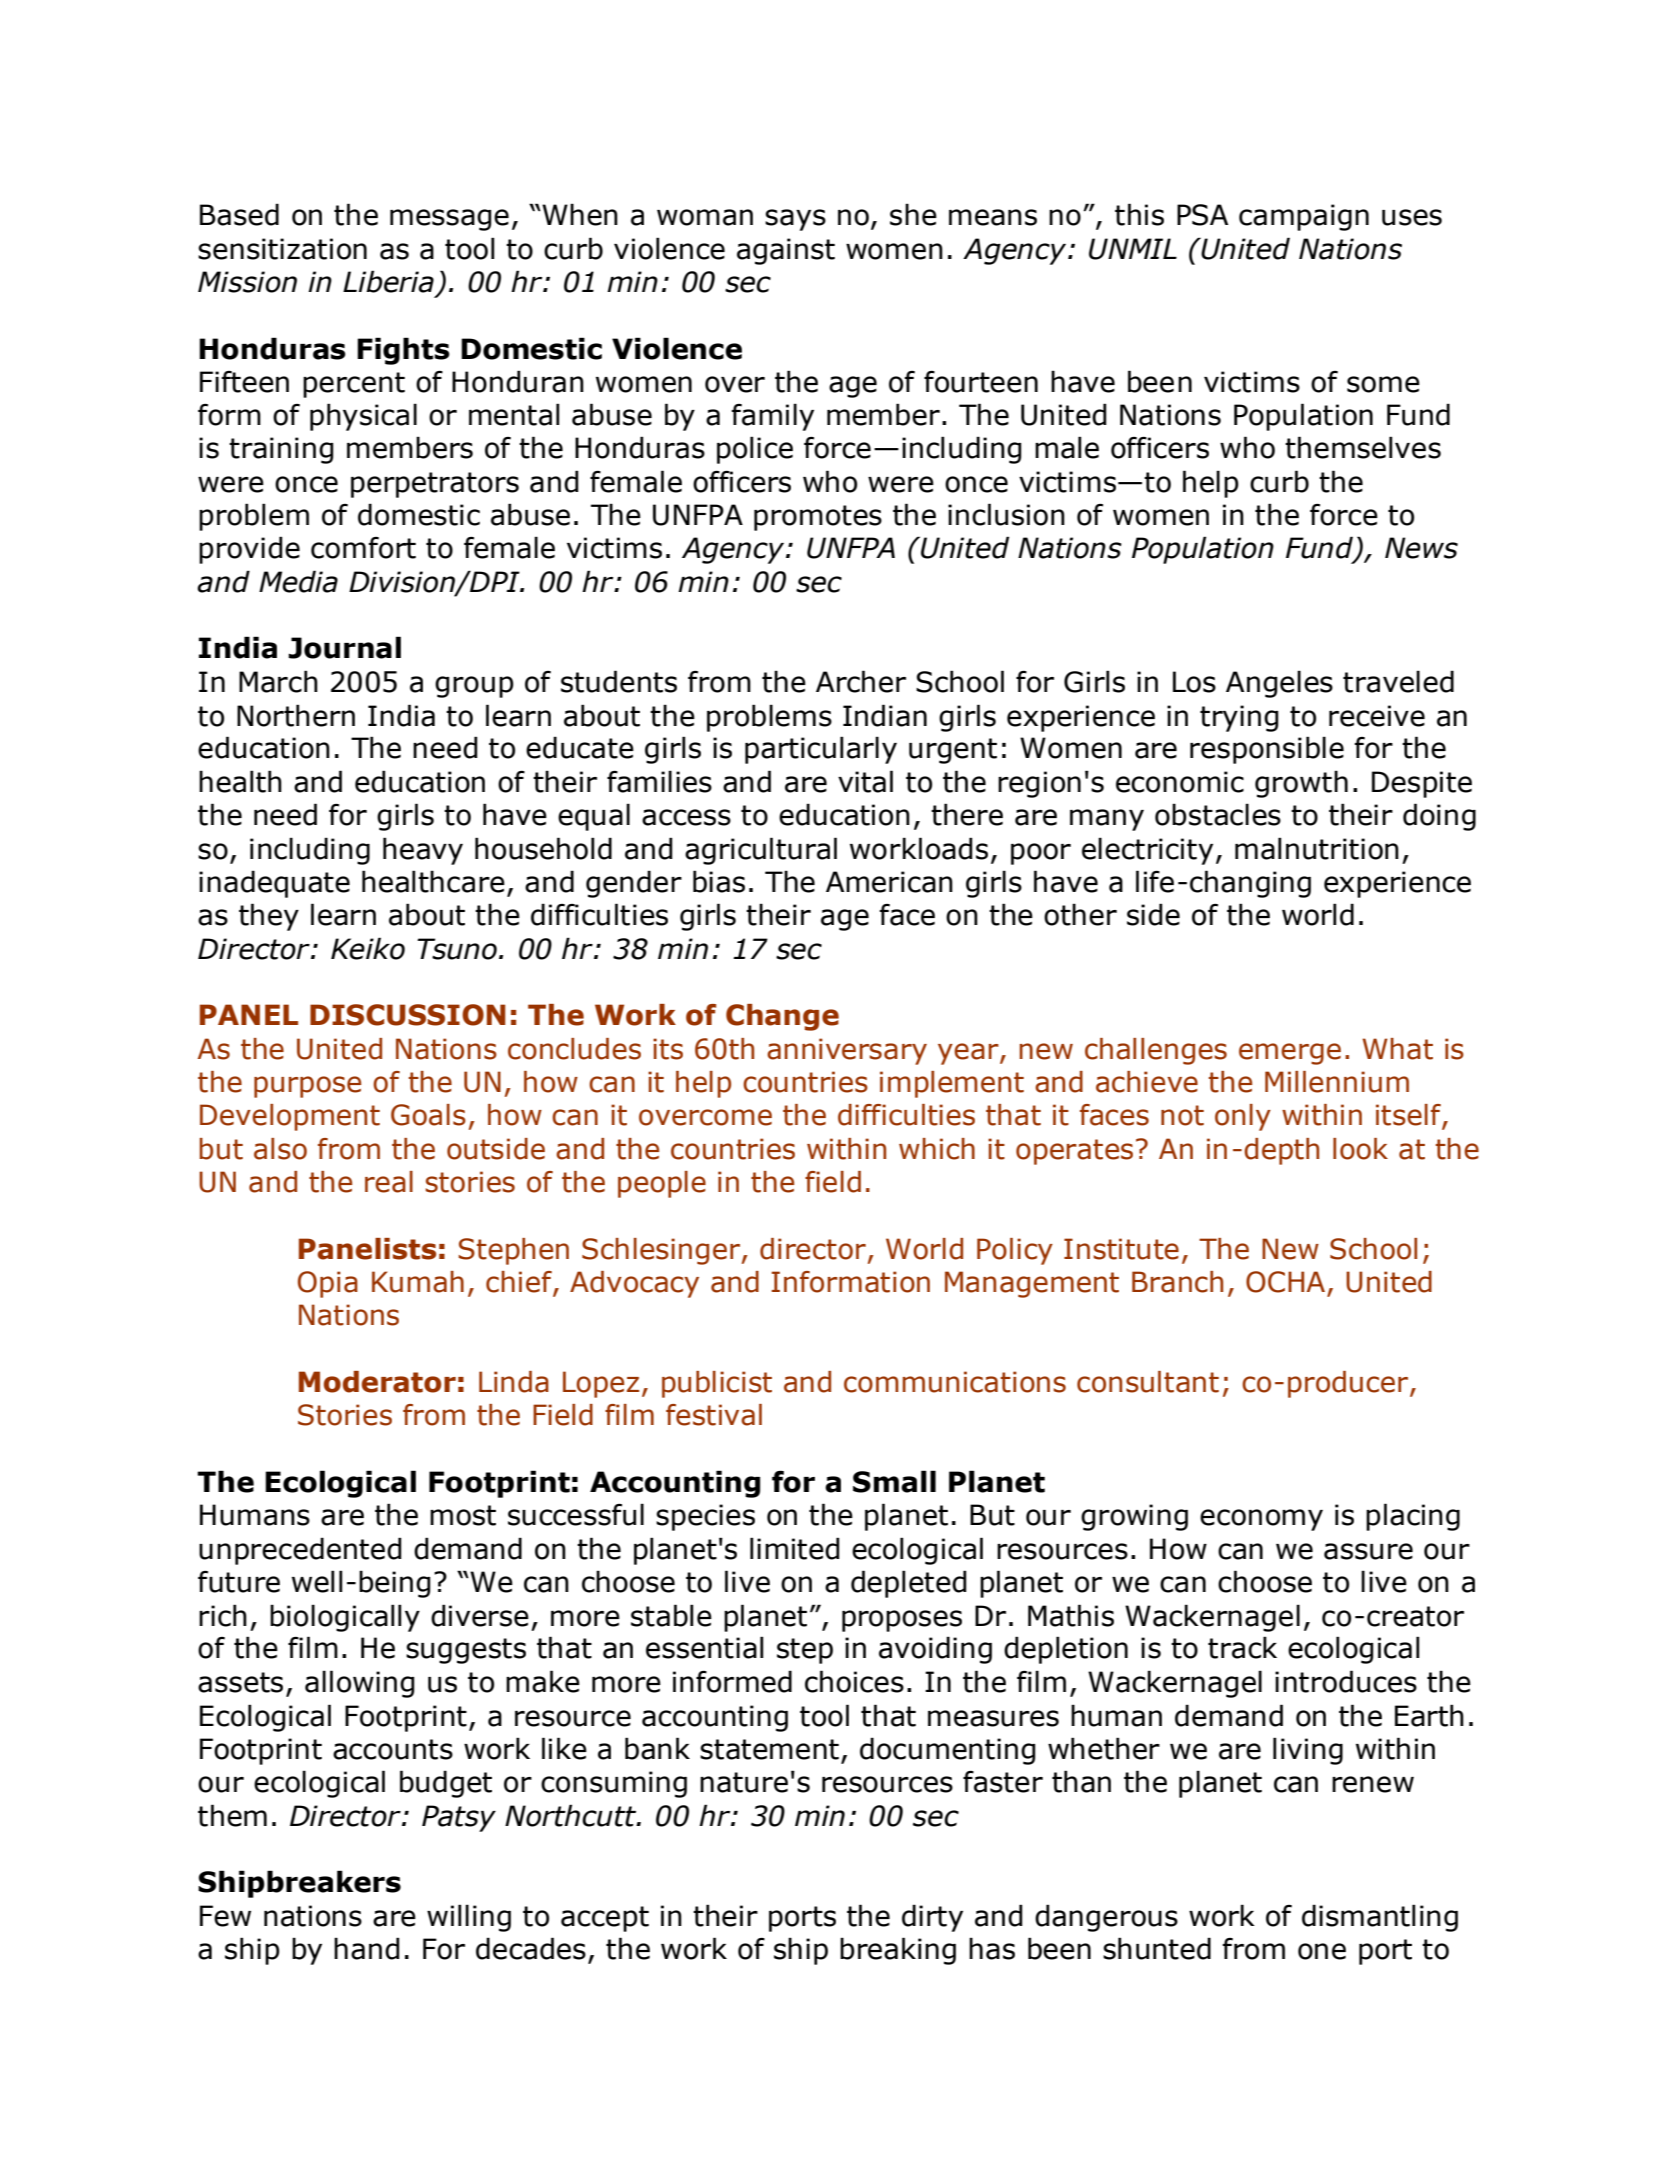  What do you see at coordinates (786, 251) in the page?
I see `against` at bounding box center [786, 251].
